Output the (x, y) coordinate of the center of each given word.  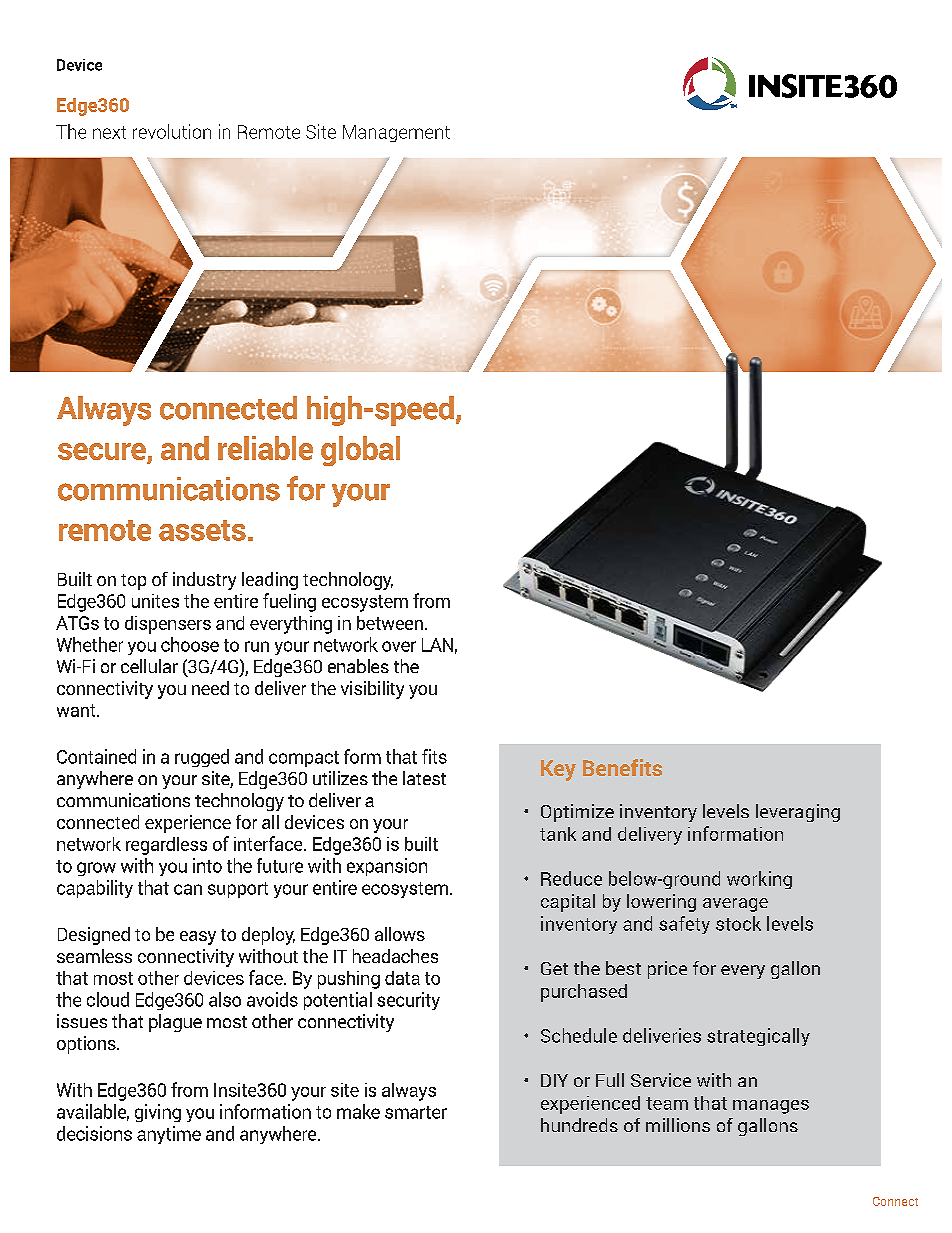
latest (424, 778)
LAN (437, 645)
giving (158, 1113)
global (360, 451)
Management (396, 133)
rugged (202, 758)
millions (678, 1125)
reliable (265, 448)
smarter (416, 1112)
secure (102, 451)
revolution (172, 131)
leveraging (798, 813)
